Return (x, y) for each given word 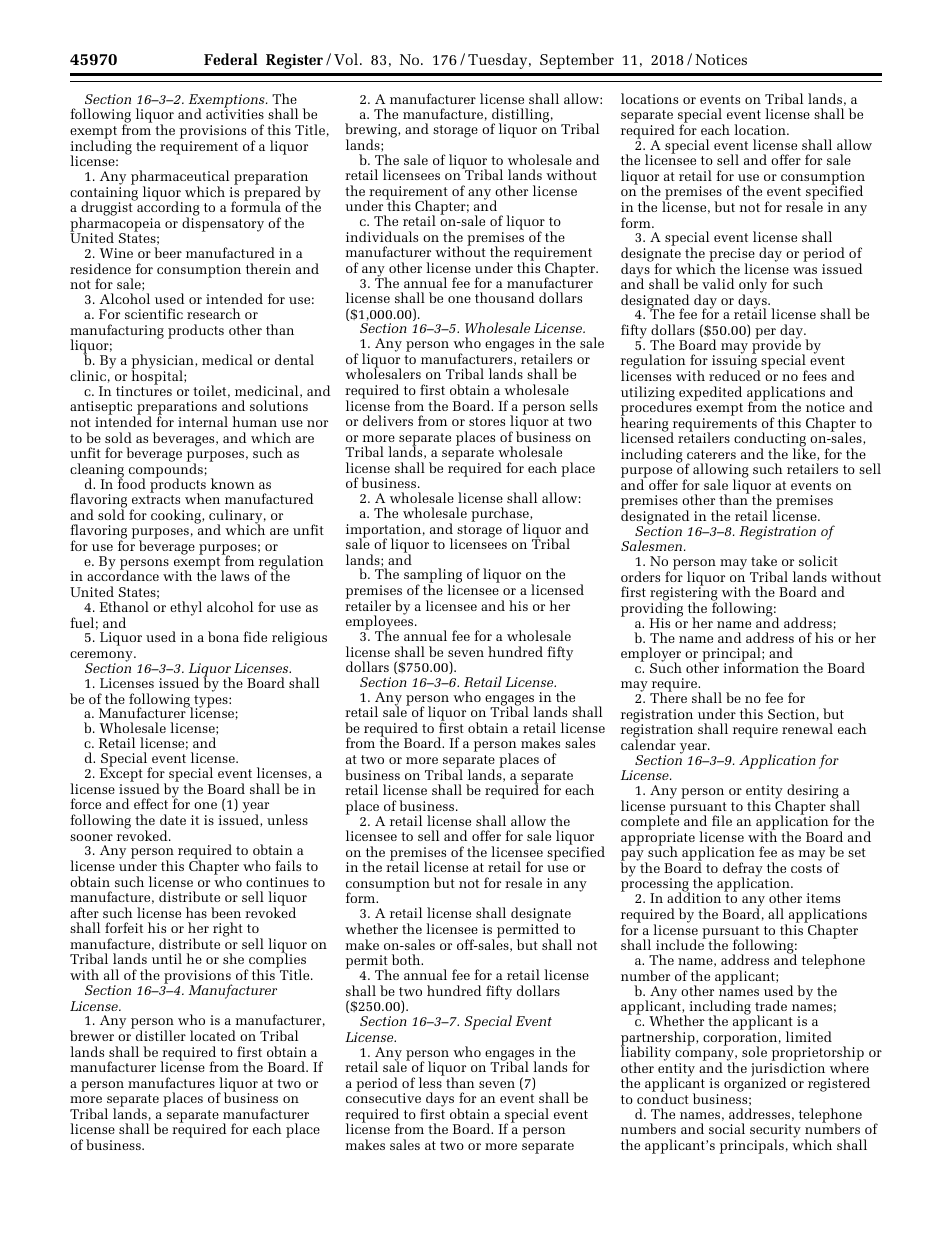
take (764, 560)
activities (235, 114)
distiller (161, 1035)
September (577, 61)
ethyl (186, 608)
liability (646, 1054)
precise (731, 256)
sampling (433, 577)
